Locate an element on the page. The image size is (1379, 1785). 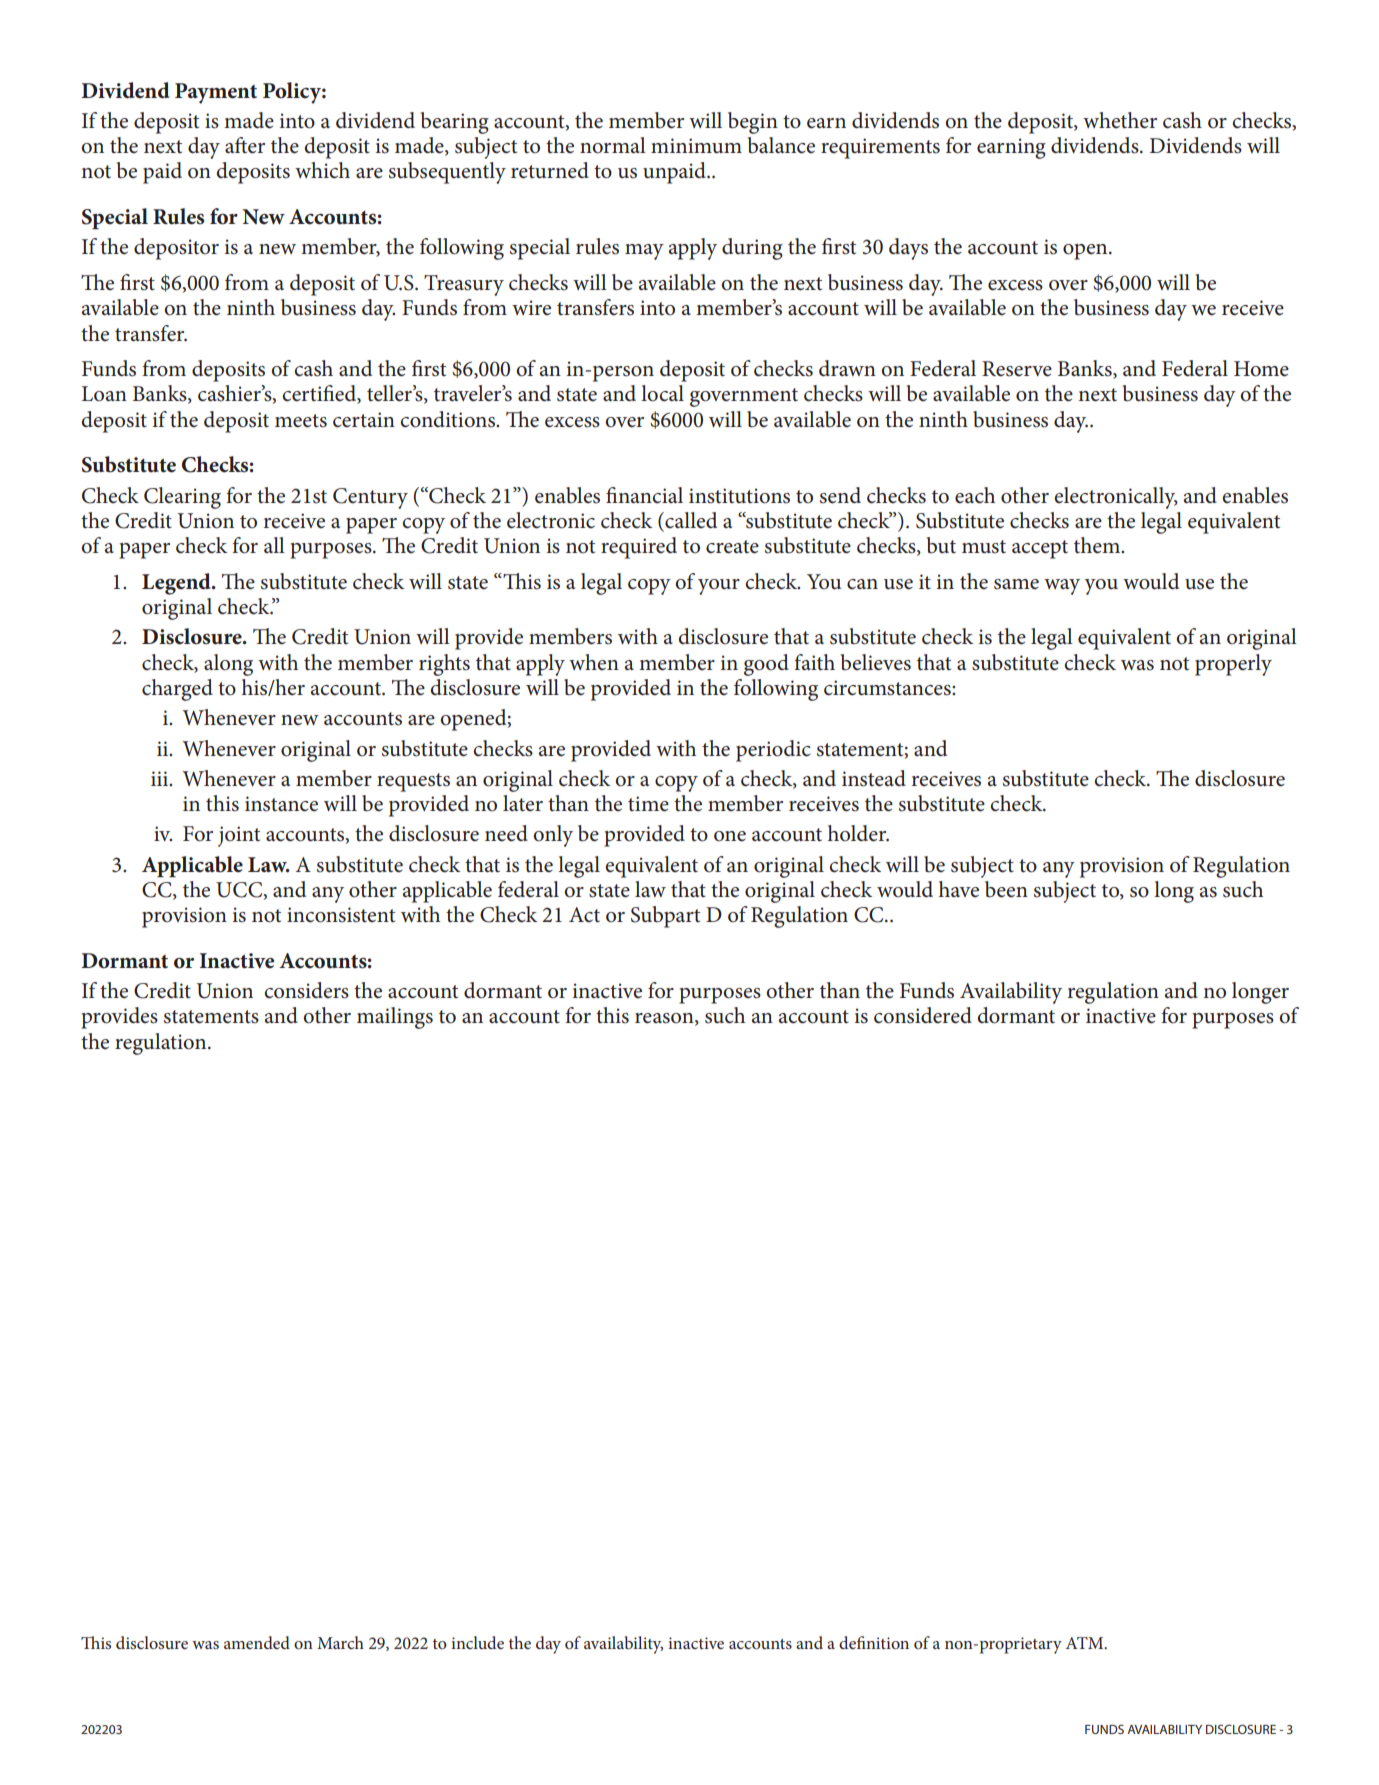
whether is located at coordinates (1120, 120).
